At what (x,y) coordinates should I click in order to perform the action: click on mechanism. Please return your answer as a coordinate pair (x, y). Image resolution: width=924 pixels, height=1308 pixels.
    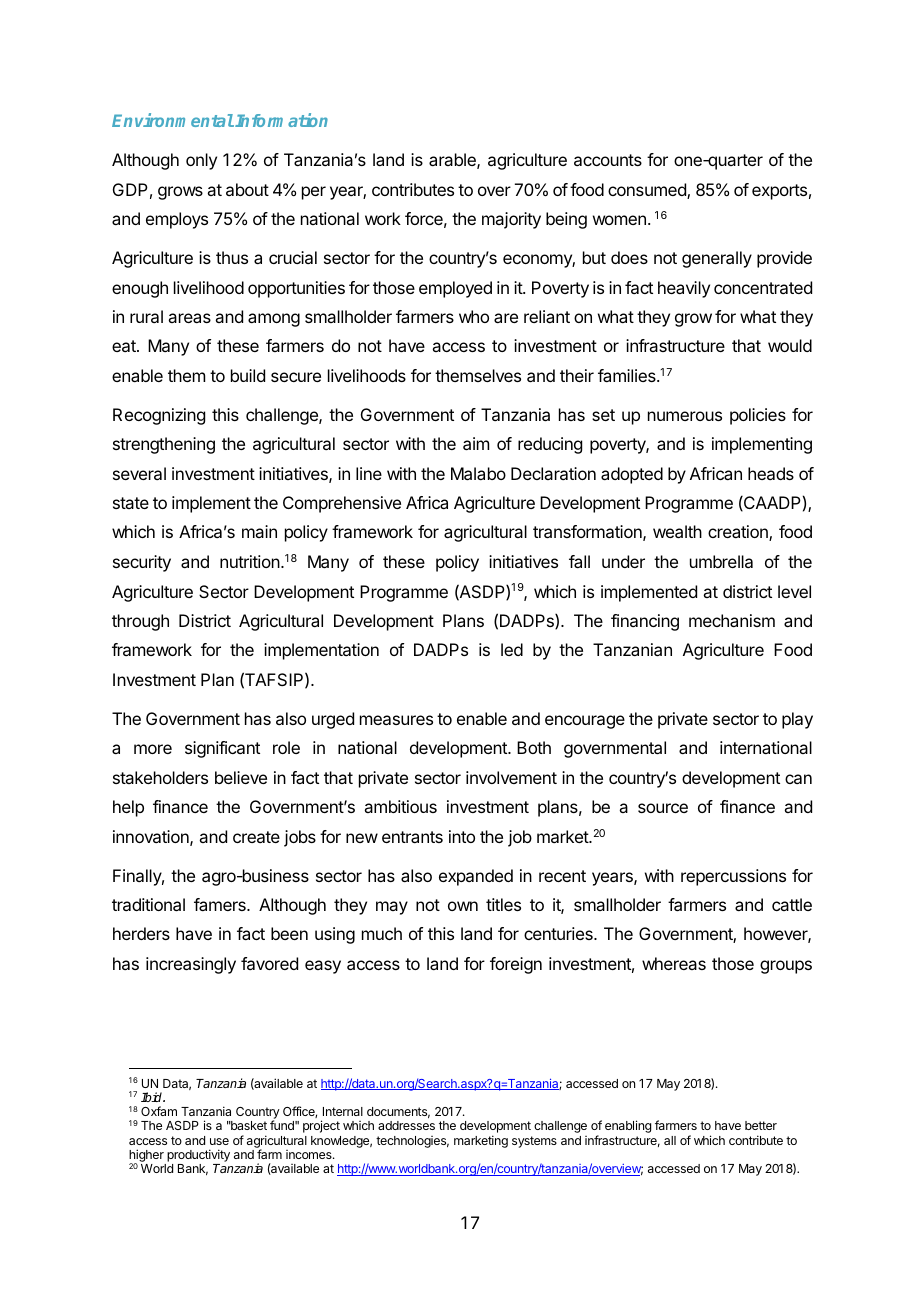
    Looking at the image, I should click on (732, 620).
